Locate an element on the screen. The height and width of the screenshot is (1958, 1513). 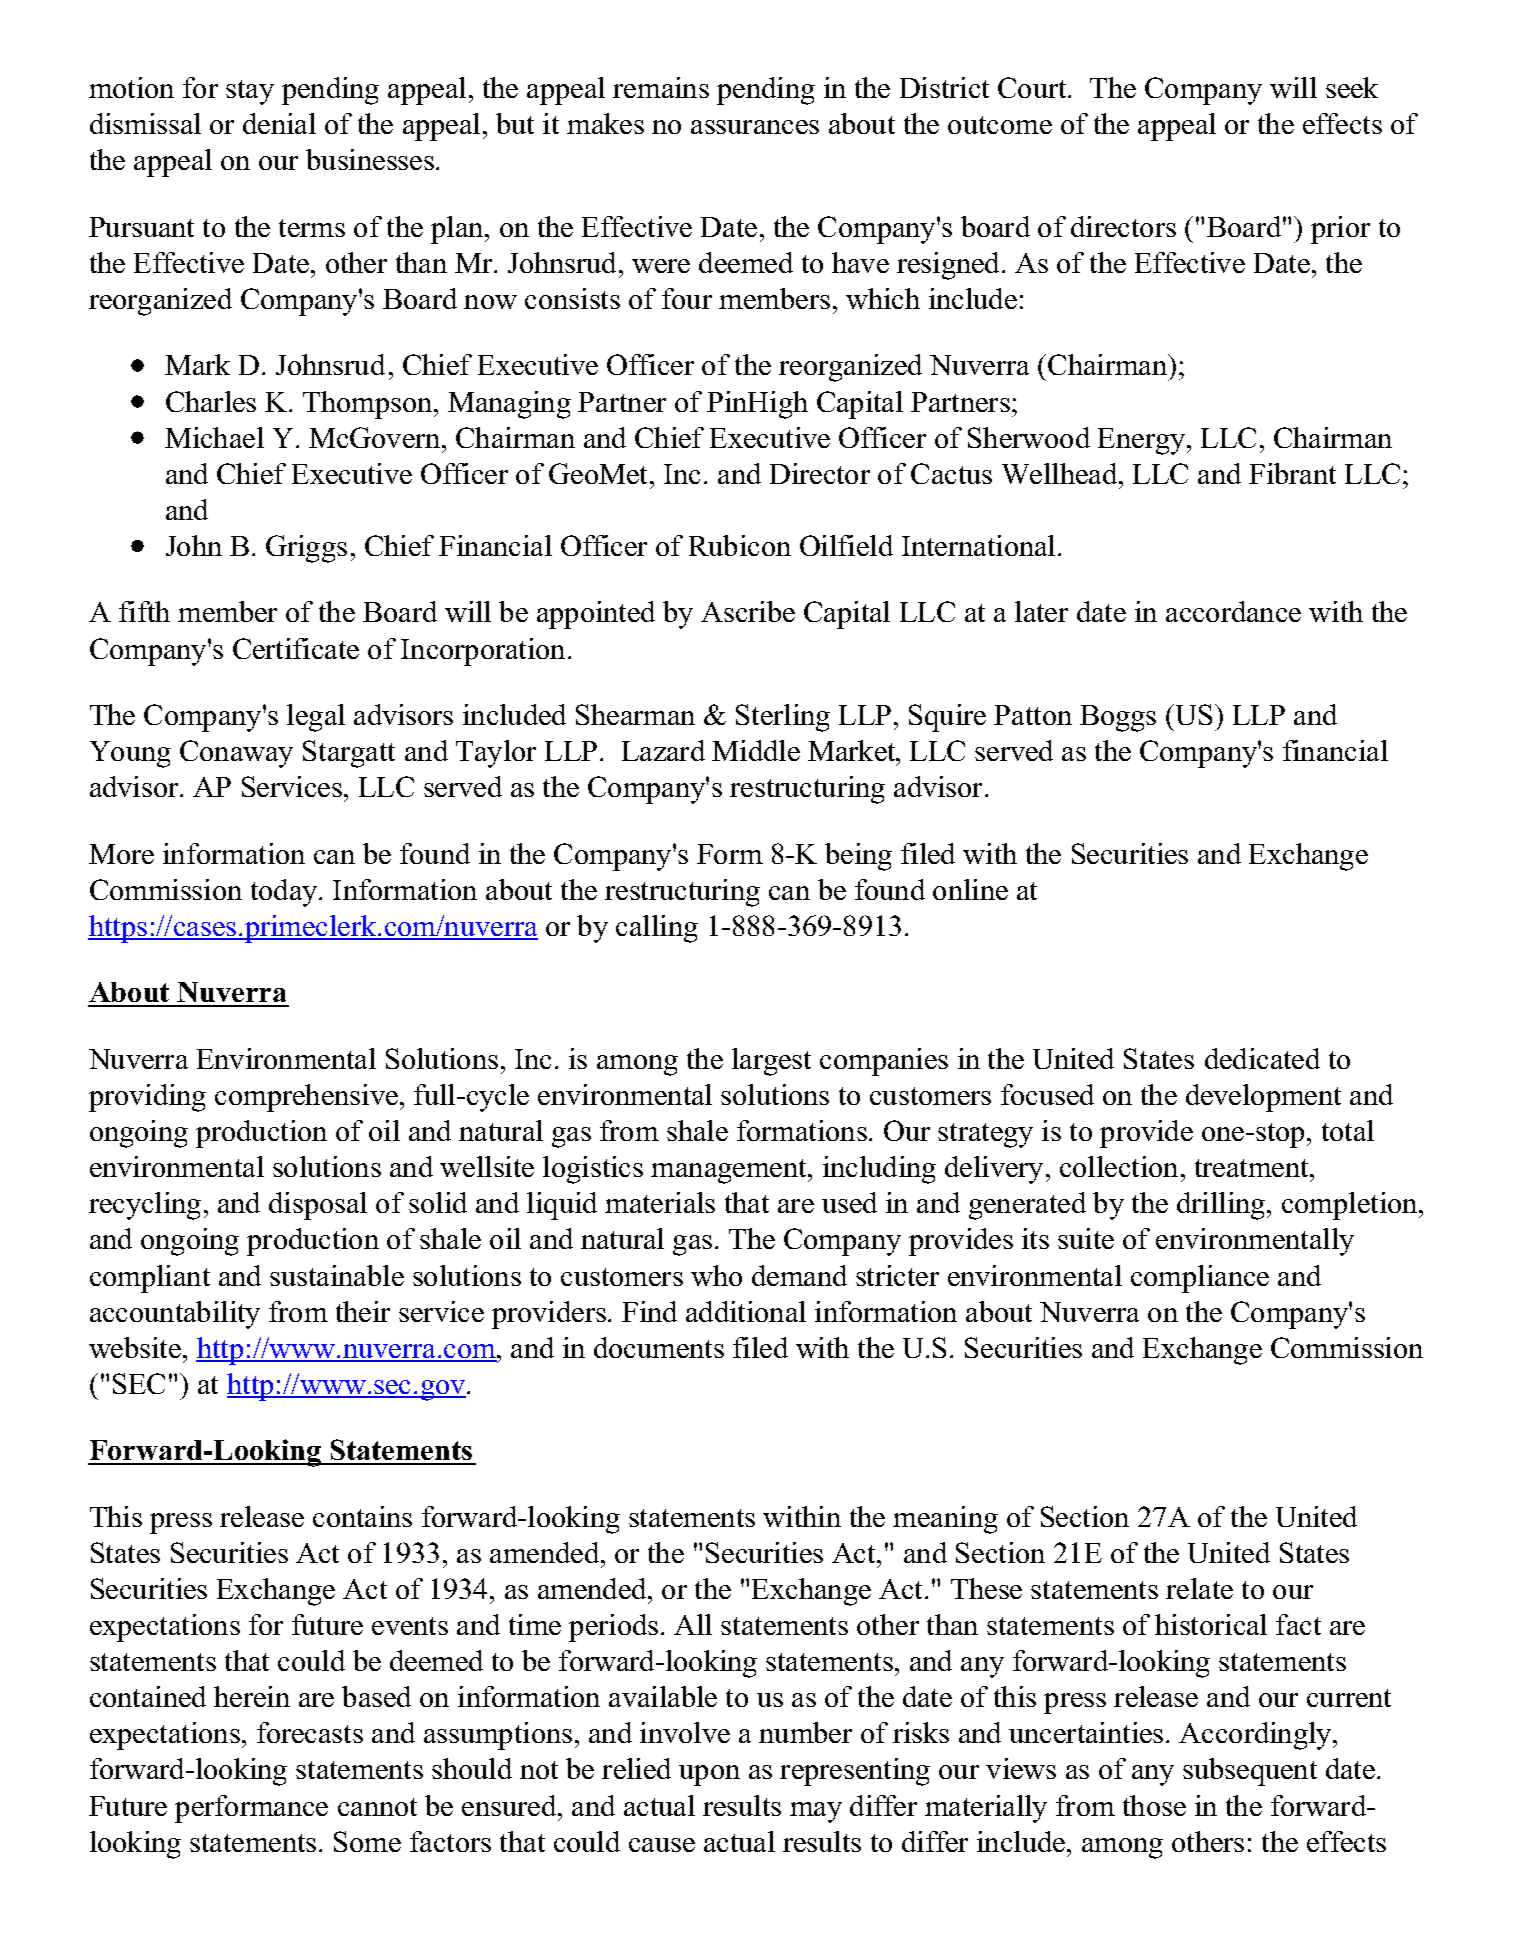
assurances is located at coordinates (755, 127).
